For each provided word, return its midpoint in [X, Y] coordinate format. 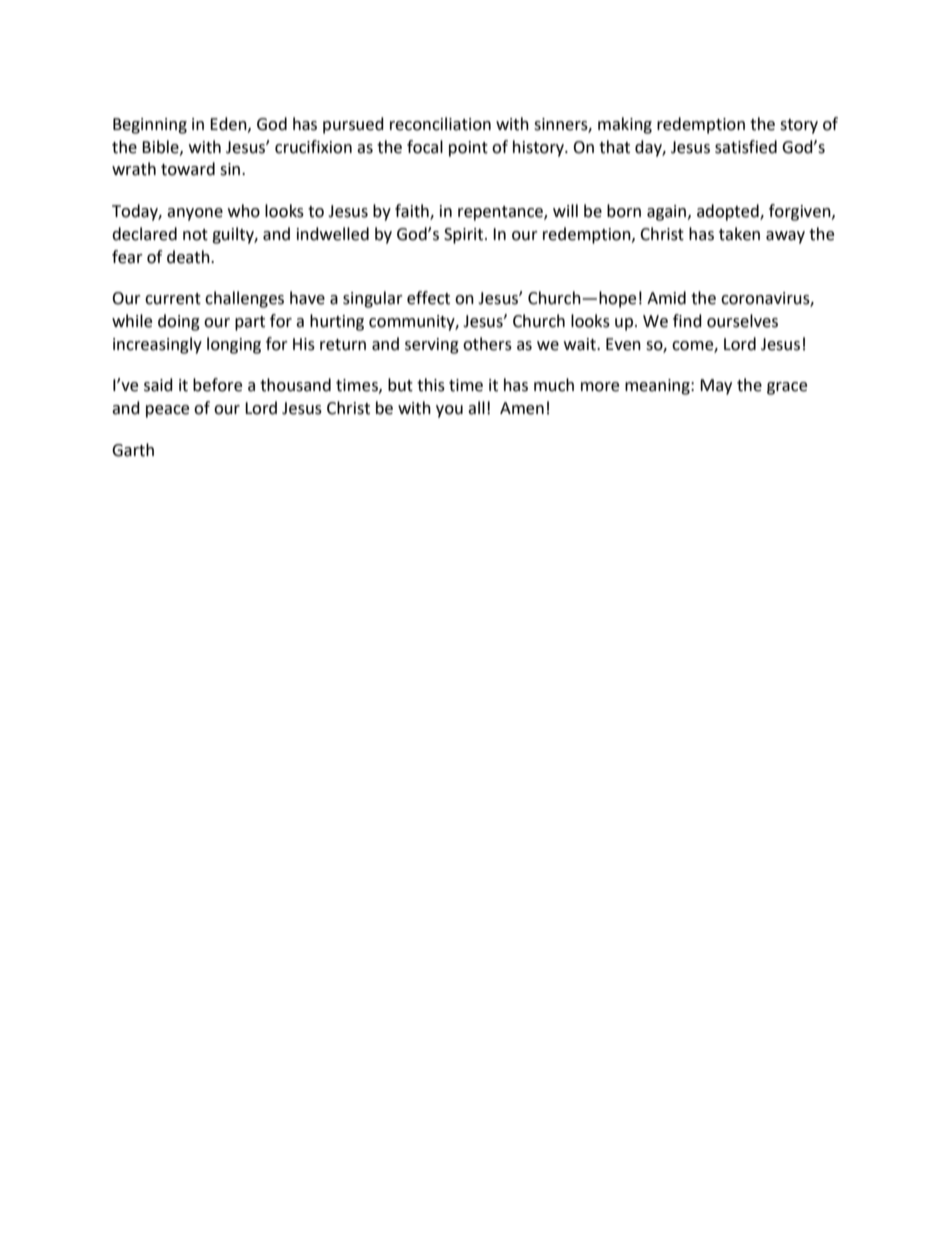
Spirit [463, 236]
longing [234, 345]
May [716, 387]
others [487, 344]
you [449, 411]
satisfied [746, 147]
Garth [133, 450]
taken [739, 234]
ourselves [742, 321]
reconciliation [440, 124]
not [195, 235]
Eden [229, 124]
